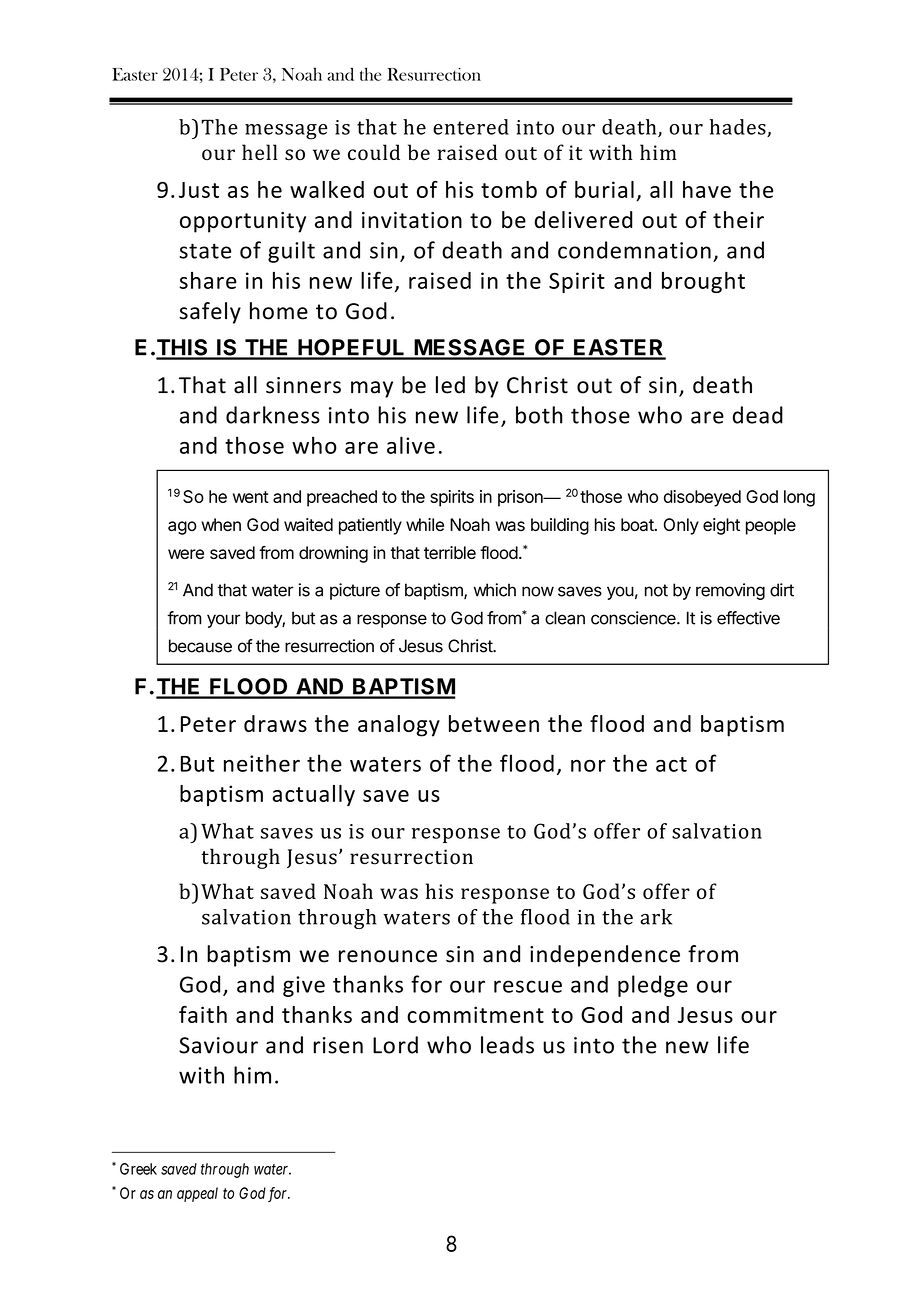 This document has width=924, height=1307. What do you see at coordinates (494, 723) in the document?
I see `between` at bounding box center [494, 723].
